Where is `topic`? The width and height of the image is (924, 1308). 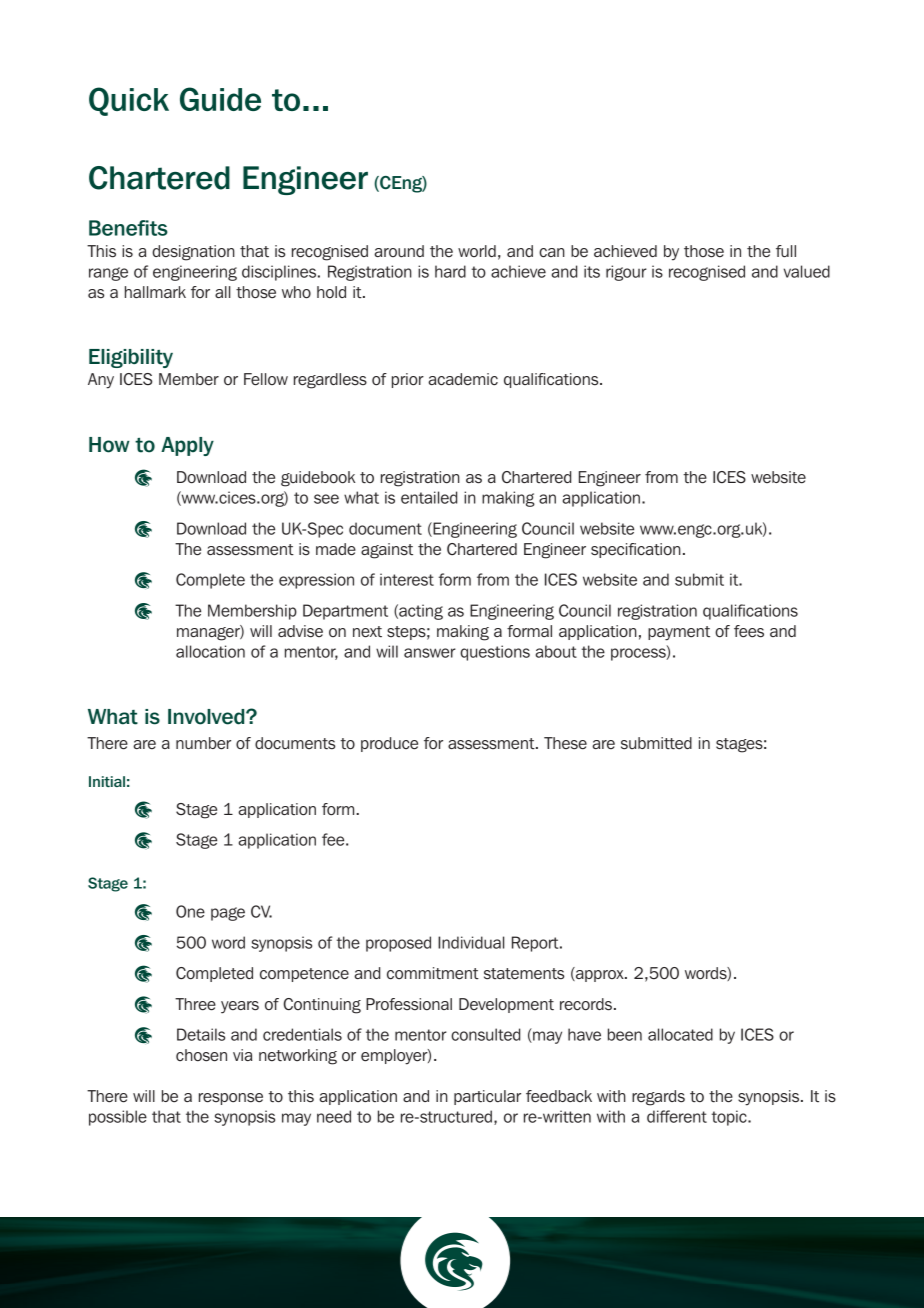
topic is located at coordinates (730, 1118).
